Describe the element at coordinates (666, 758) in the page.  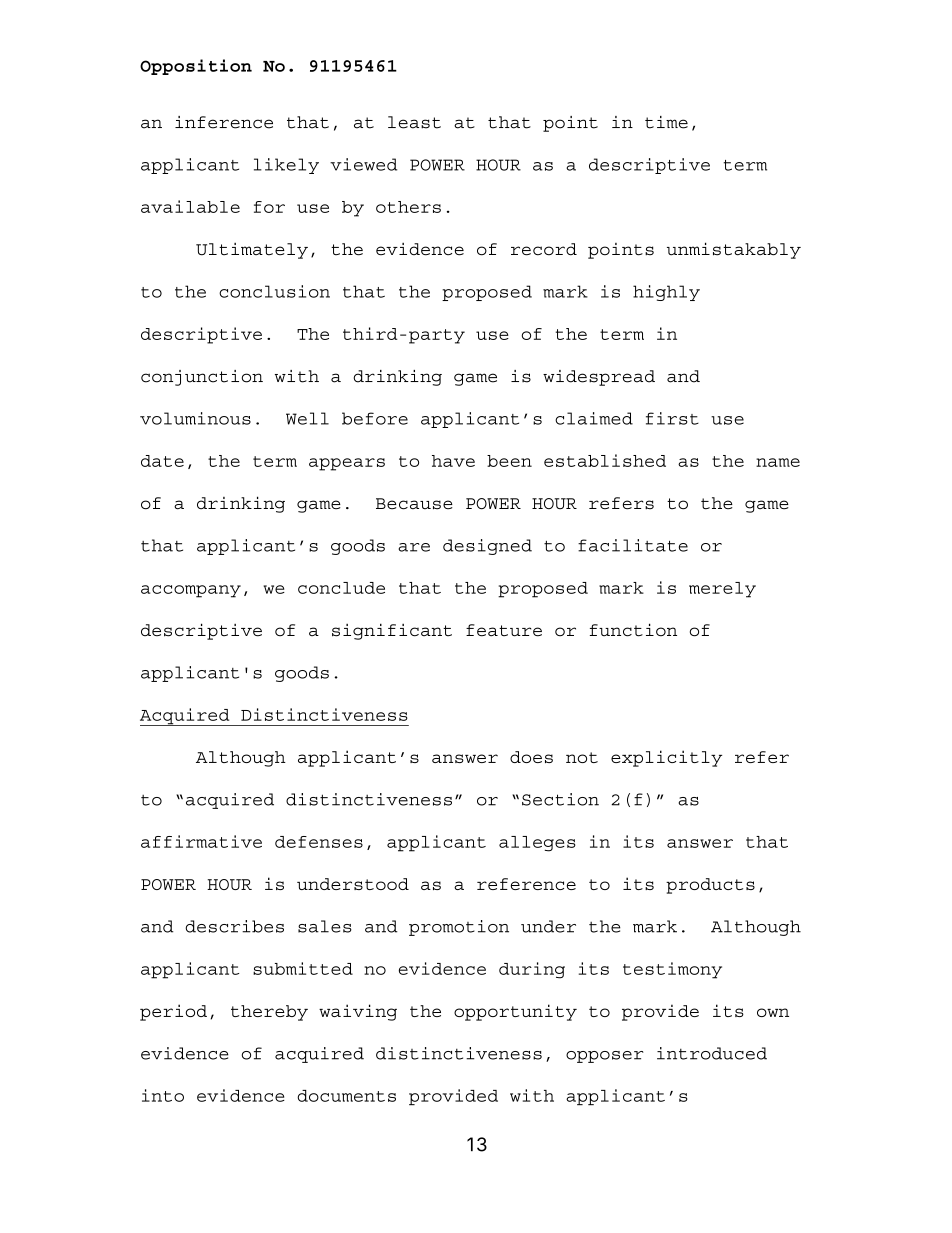
I see `explicitly` at that location.
